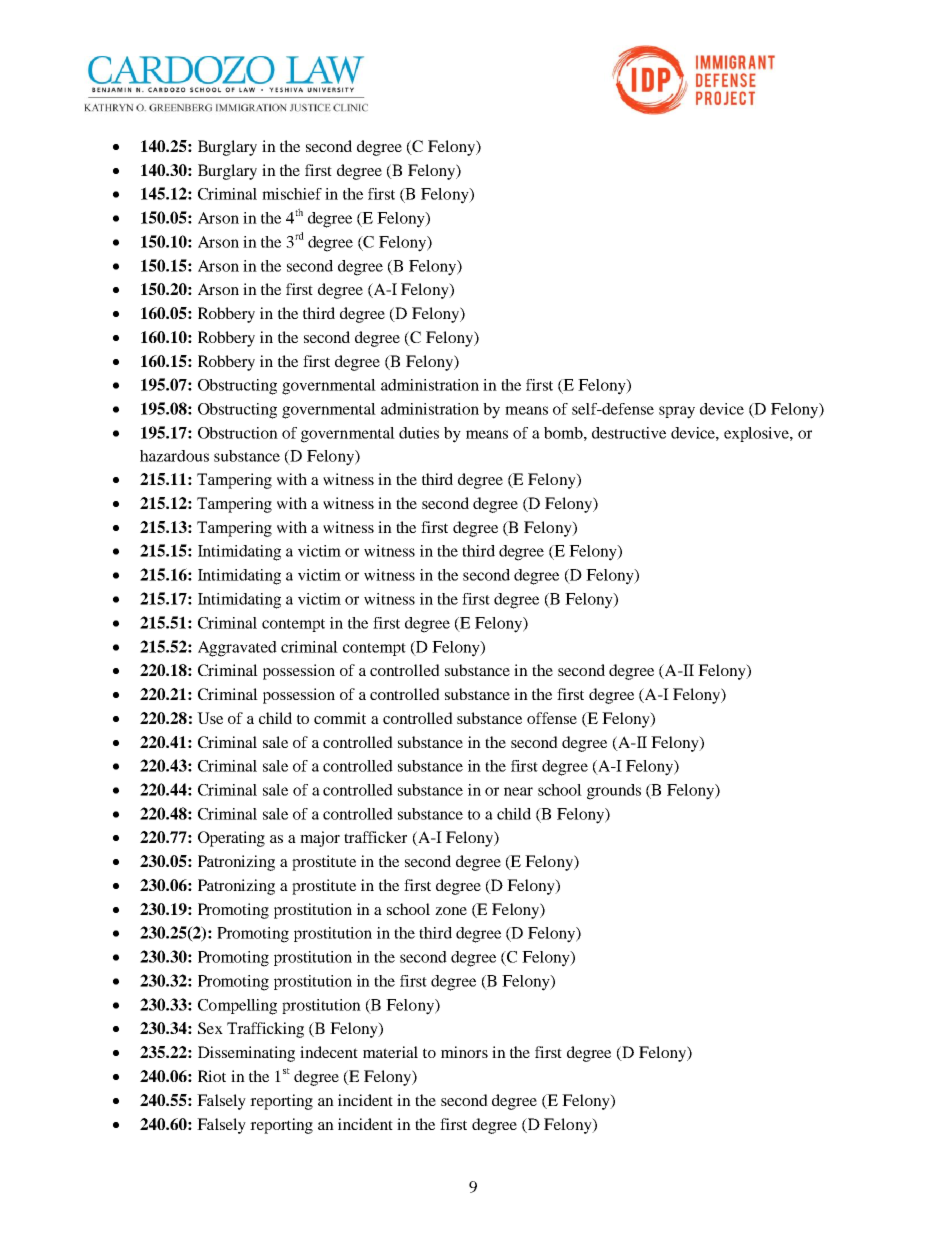  Describe the element at coordinates (237, 649) in the screenshot. I see `Aggravated` at that location.
